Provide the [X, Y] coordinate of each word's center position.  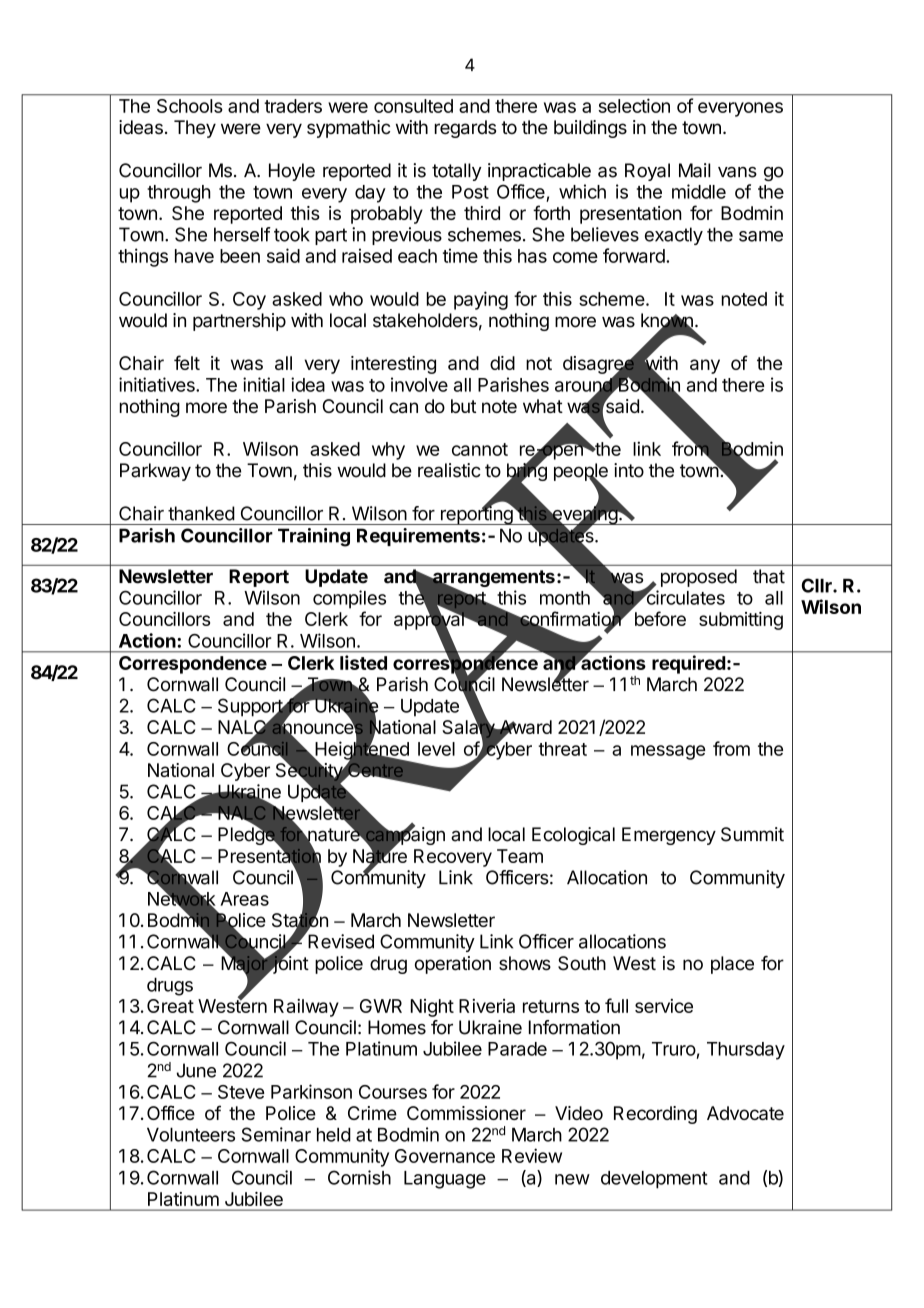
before [660, 618]
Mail [695, 170]
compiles [349, 599]
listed [363, 662]
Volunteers [191, 1135]
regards [465, 129]
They [195, 129]
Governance [445, 1156]
